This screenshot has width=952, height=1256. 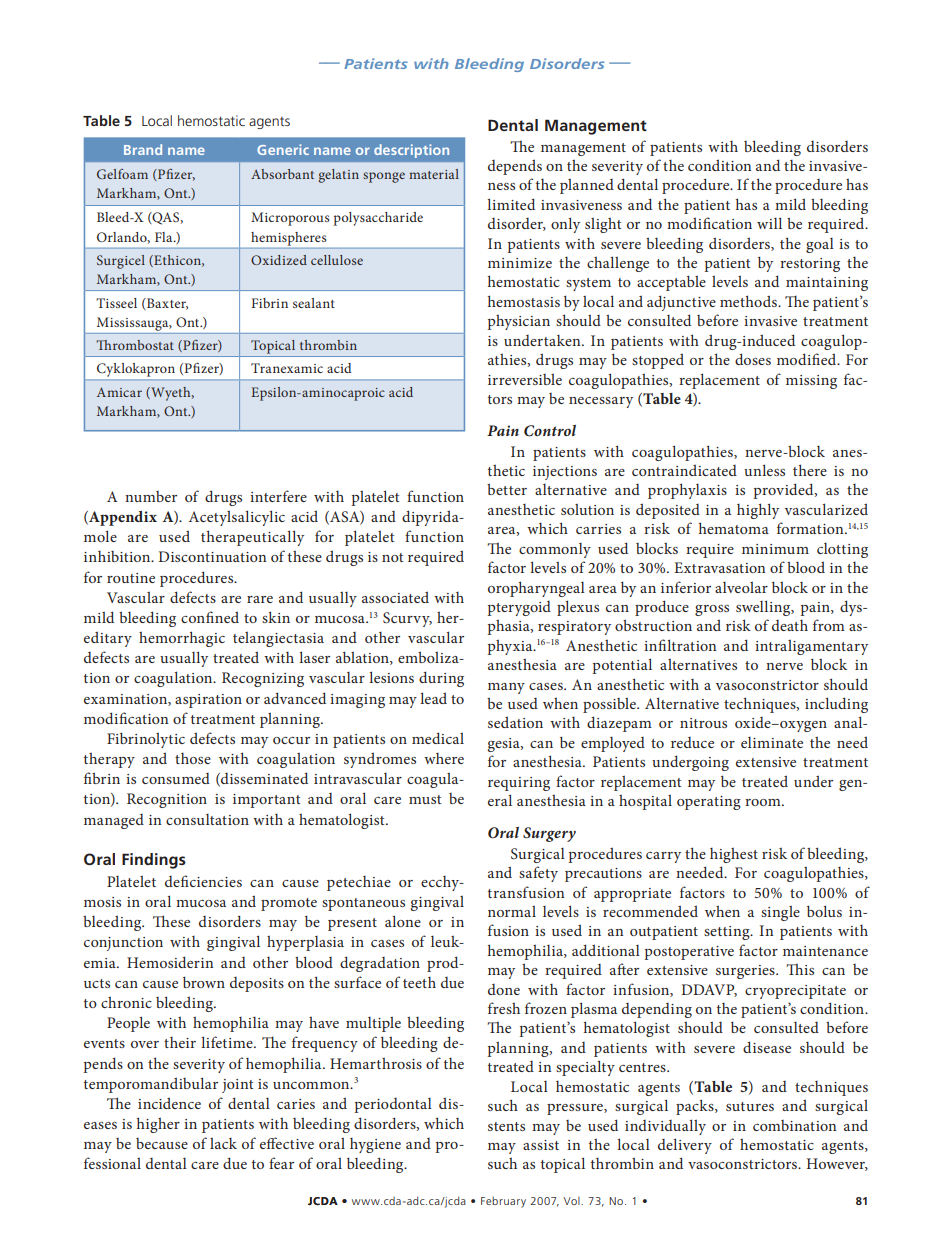 What do you see at coordinates (769, 223) in the screenshot?
I see `will` at bounding box center [769, 223].
